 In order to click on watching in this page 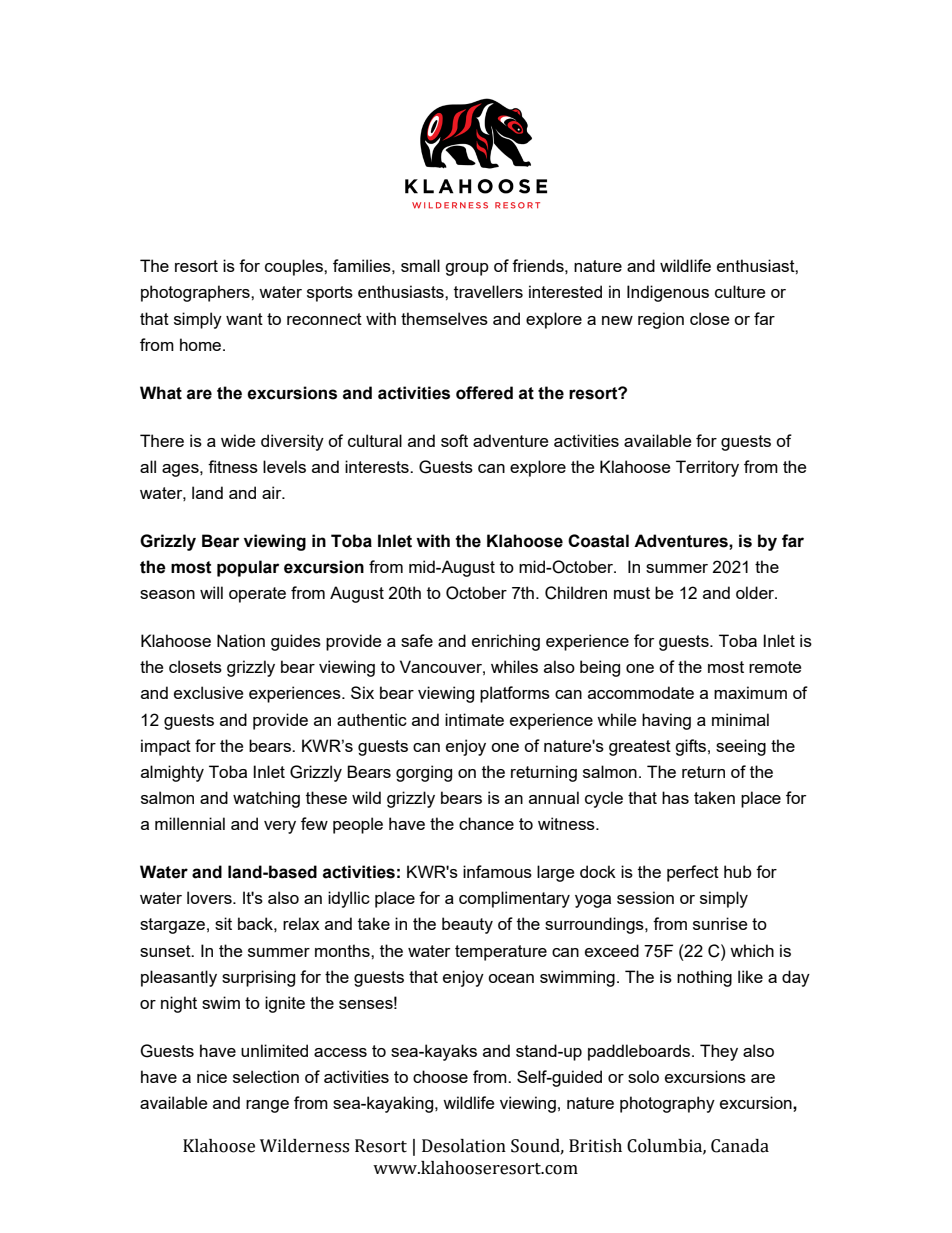, I will do `click(266, 799)`.
